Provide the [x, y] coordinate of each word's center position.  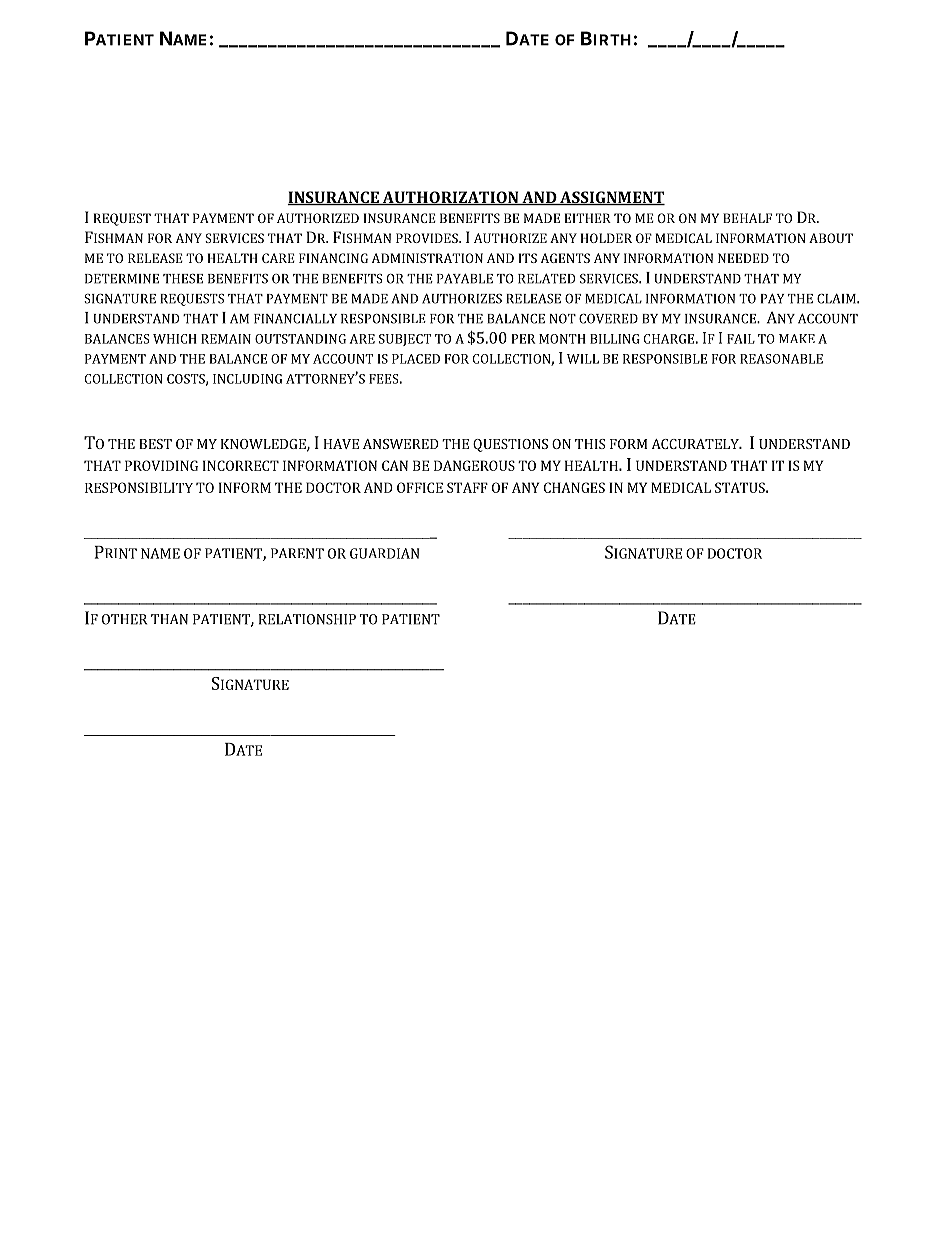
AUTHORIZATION [450, 198]
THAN [169, 619]
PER [523, 339]
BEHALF [747, 218]
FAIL [741, 339]
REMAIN [226, 339]
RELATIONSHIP [307, 619]
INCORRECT [241, 465]
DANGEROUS [474, 465]
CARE [278, 258]
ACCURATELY [696, 444]
